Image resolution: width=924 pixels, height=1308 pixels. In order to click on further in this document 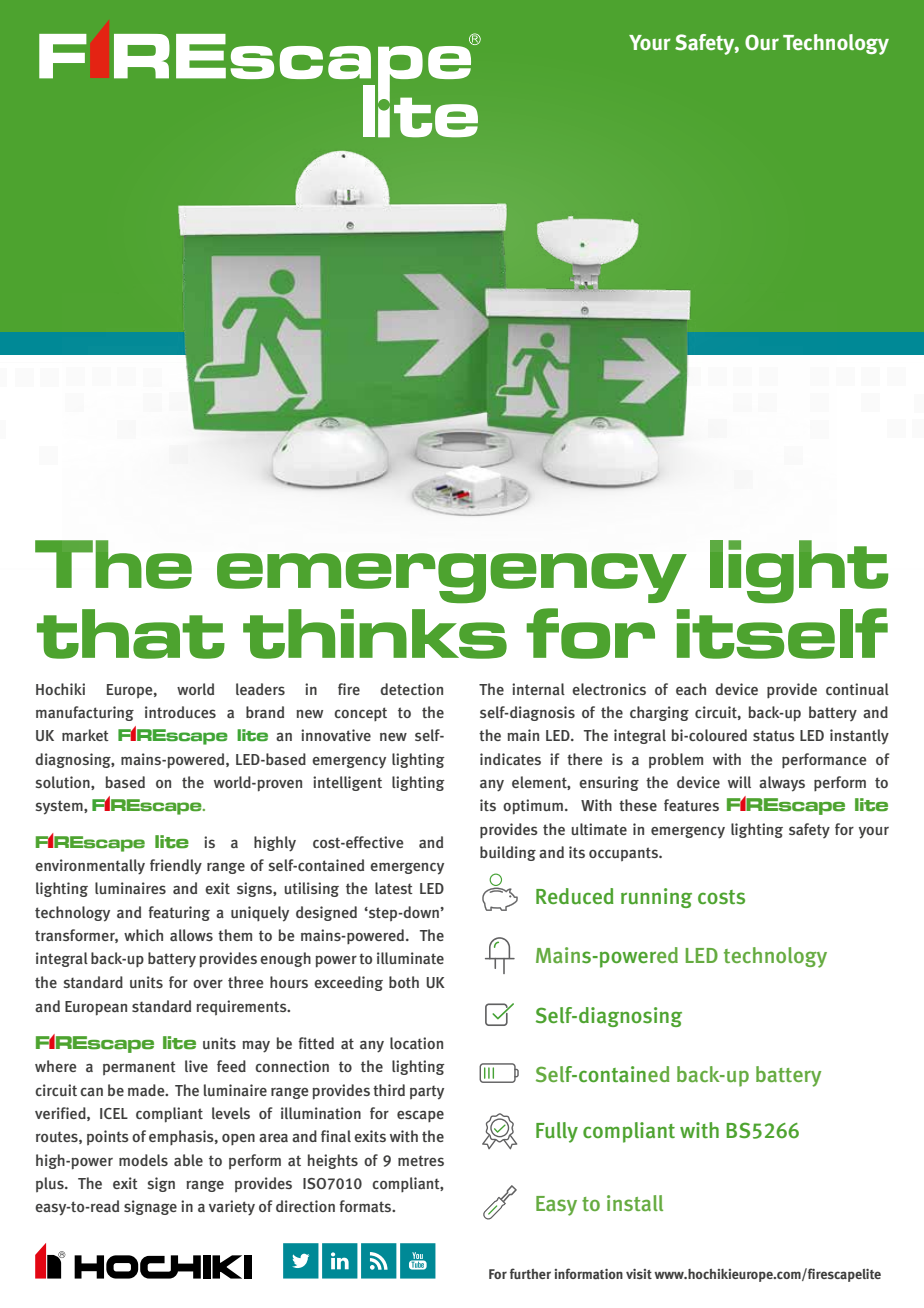, I will do `click(530, 1273)`.
